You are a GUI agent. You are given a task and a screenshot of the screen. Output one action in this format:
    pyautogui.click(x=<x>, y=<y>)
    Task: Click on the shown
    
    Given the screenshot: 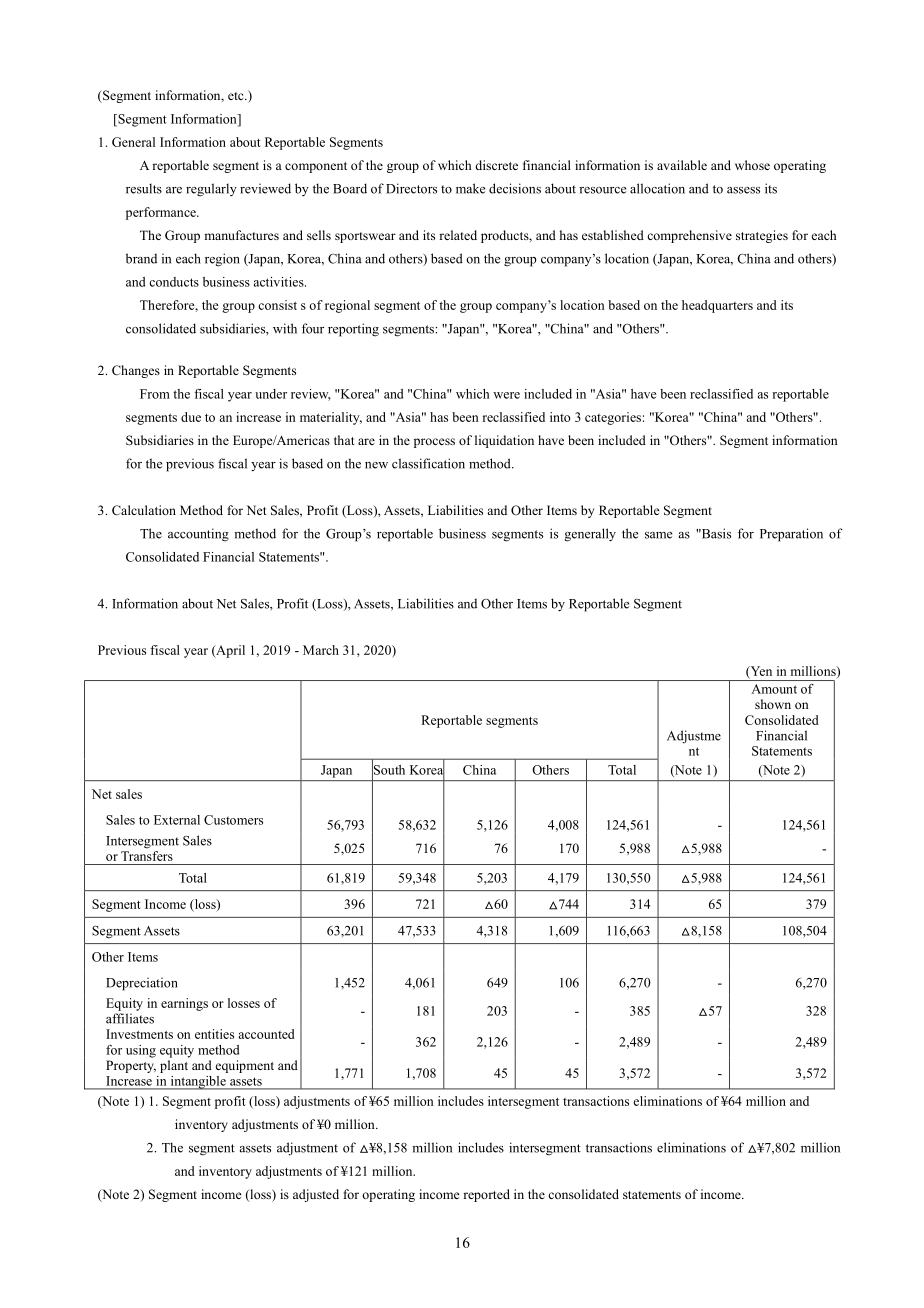 What is the action you would take?
    pyautogui.click(x=773, y=704)
